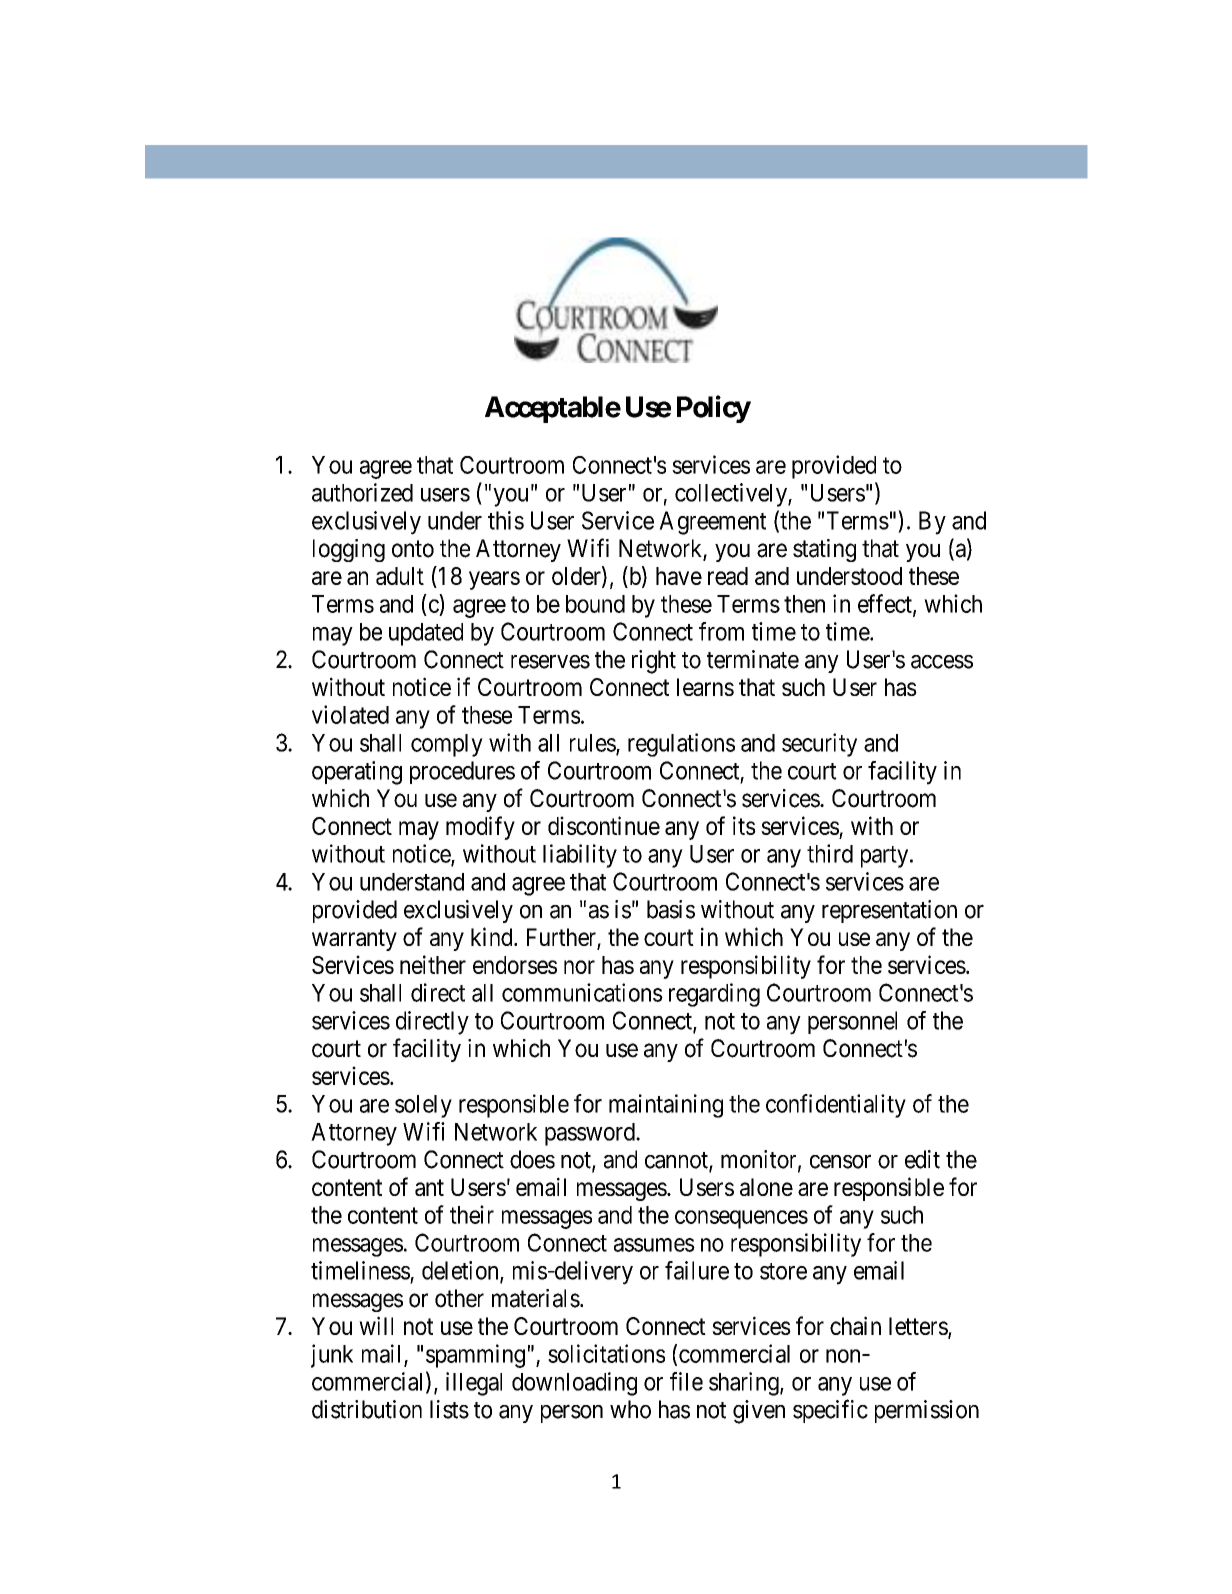 The width and height of the screenshot is (1232, 1594). What do you see at coordinates (830, 1411) in the screenshot?
I see `specific` at bounding box center [830, 1411].
